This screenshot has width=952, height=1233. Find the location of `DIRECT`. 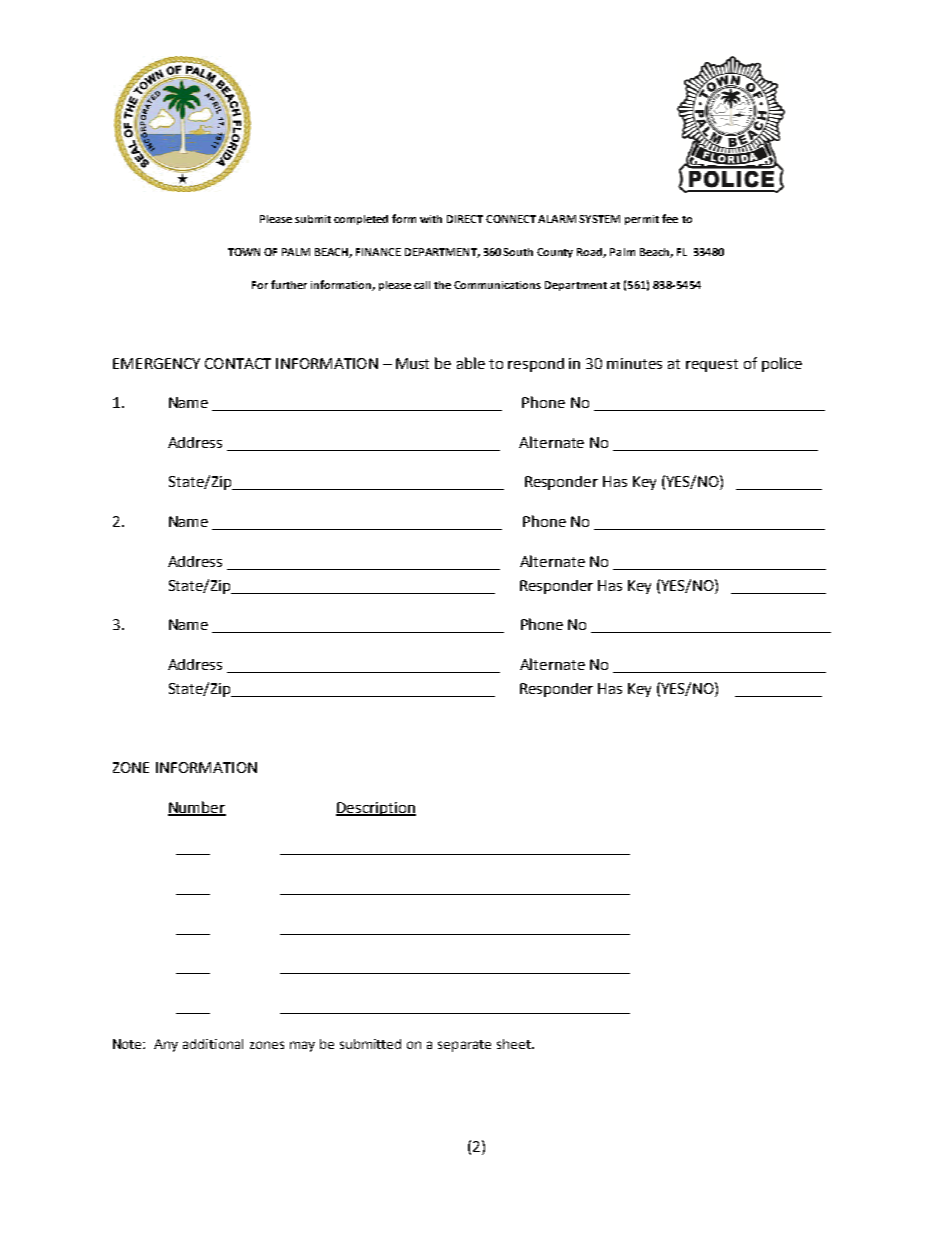

DIRECT is located at coordinates (465, 219).
